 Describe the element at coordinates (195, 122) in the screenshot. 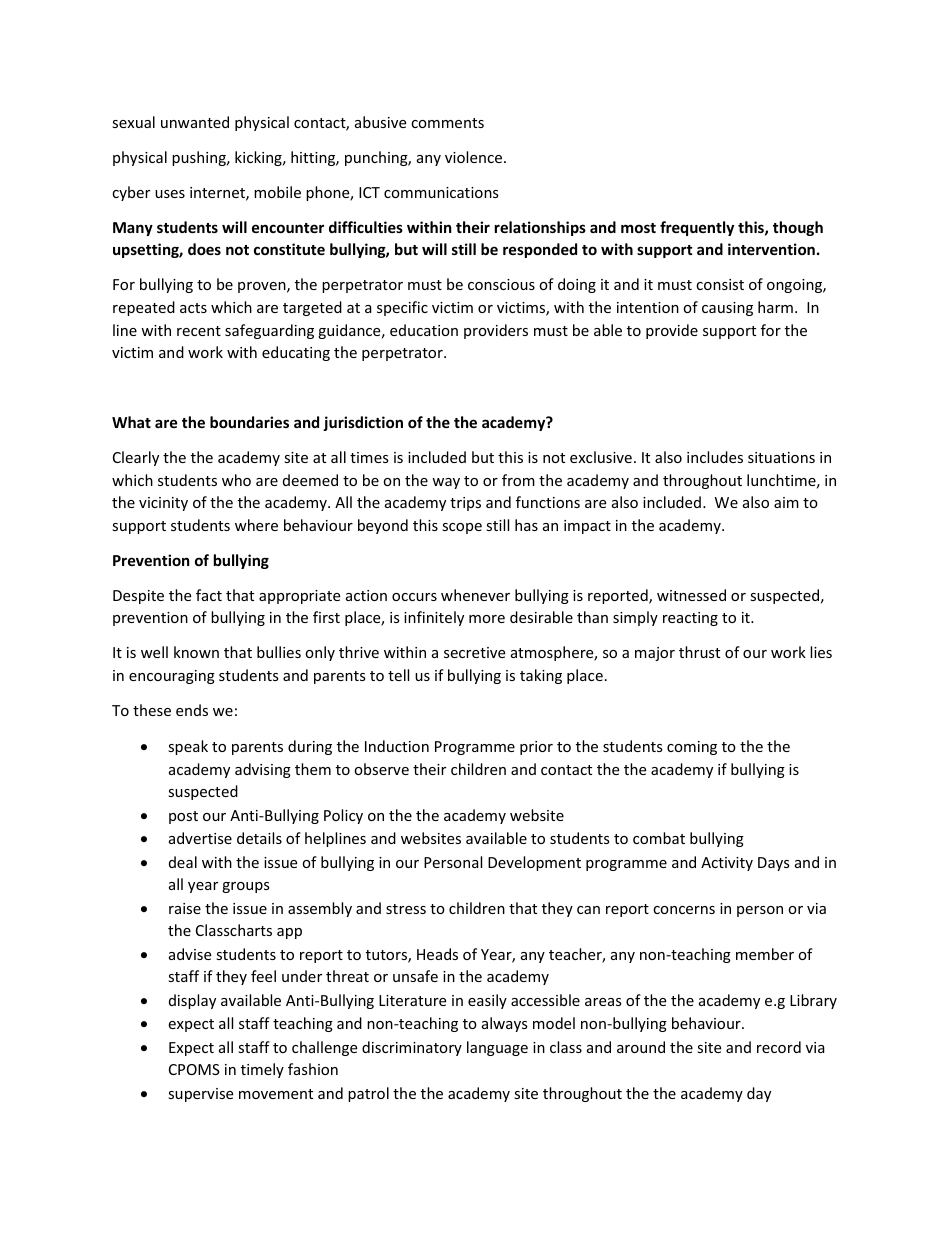

I see `unwanted` at that location.
